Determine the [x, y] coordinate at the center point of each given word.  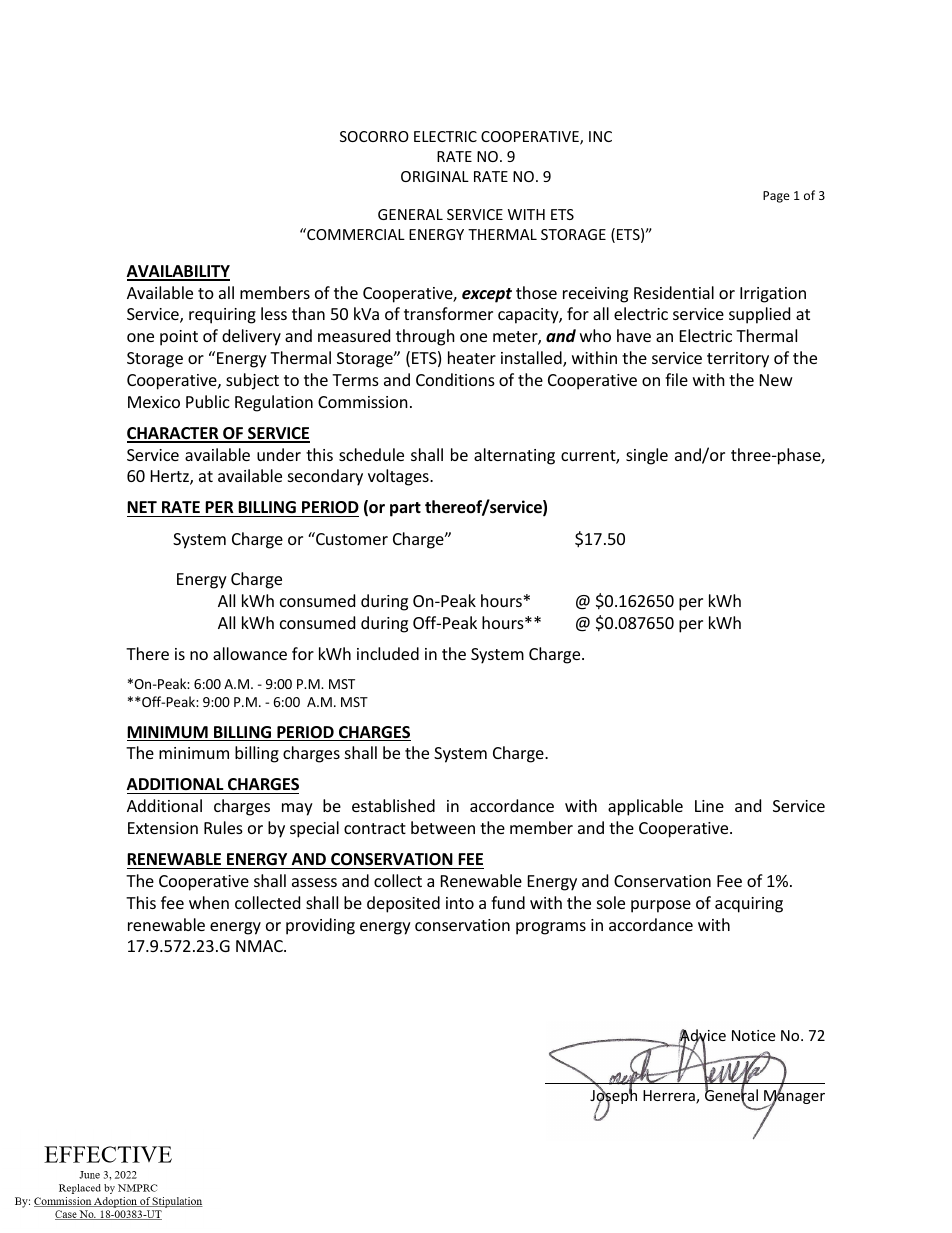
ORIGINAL [435, 176]
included [388, 653]
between [443, 827]
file [676, 379]
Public [208, 401]
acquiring [749, 905]
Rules [223, 827]
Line [709, 806]
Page [776, 197]
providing [320, 926]
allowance [250, 653]
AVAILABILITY [178, 272]
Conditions [455, 379]
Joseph [613, 1097]
